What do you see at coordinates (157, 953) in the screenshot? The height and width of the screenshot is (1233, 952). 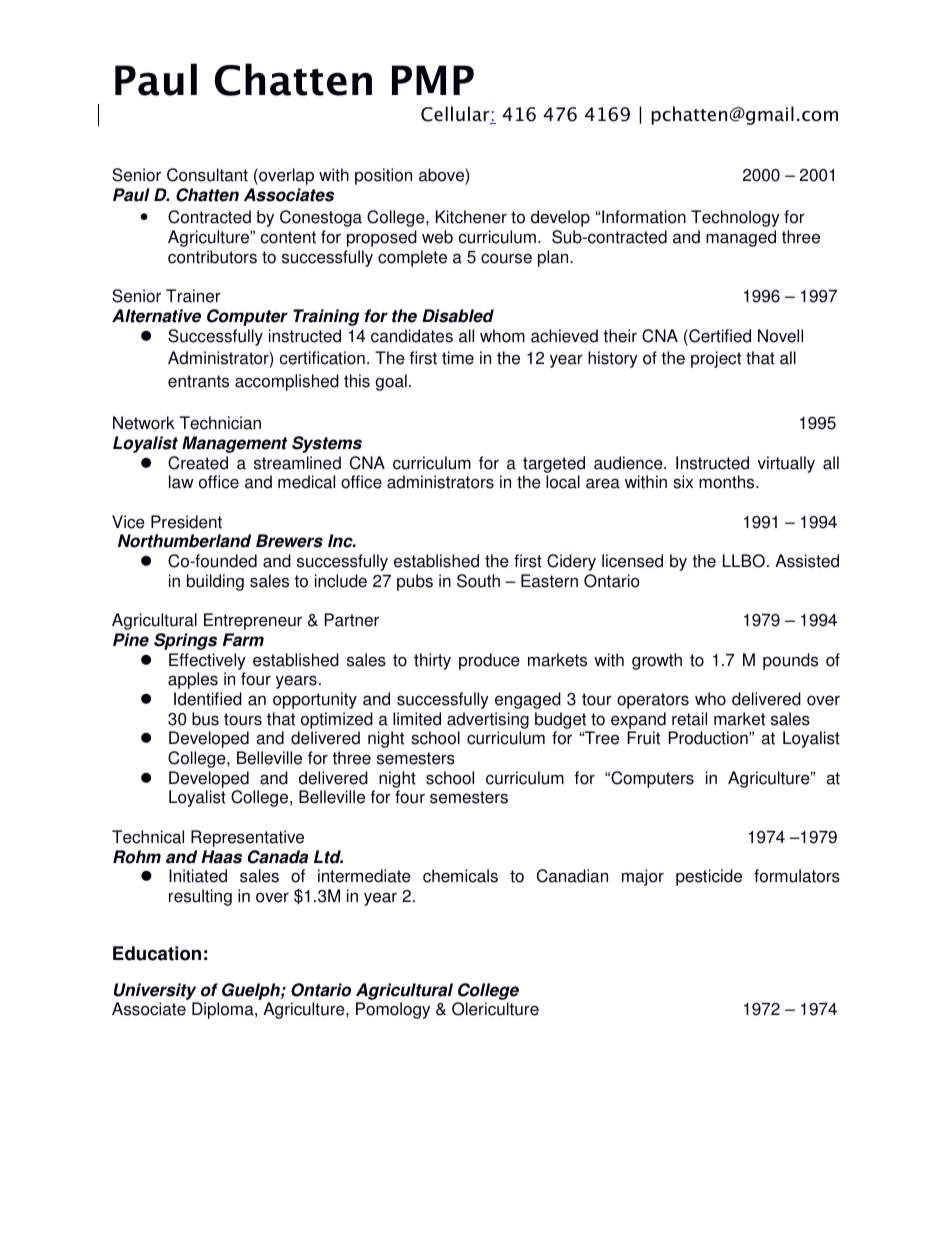 I see `Education` at bounding box center [157, 953].
